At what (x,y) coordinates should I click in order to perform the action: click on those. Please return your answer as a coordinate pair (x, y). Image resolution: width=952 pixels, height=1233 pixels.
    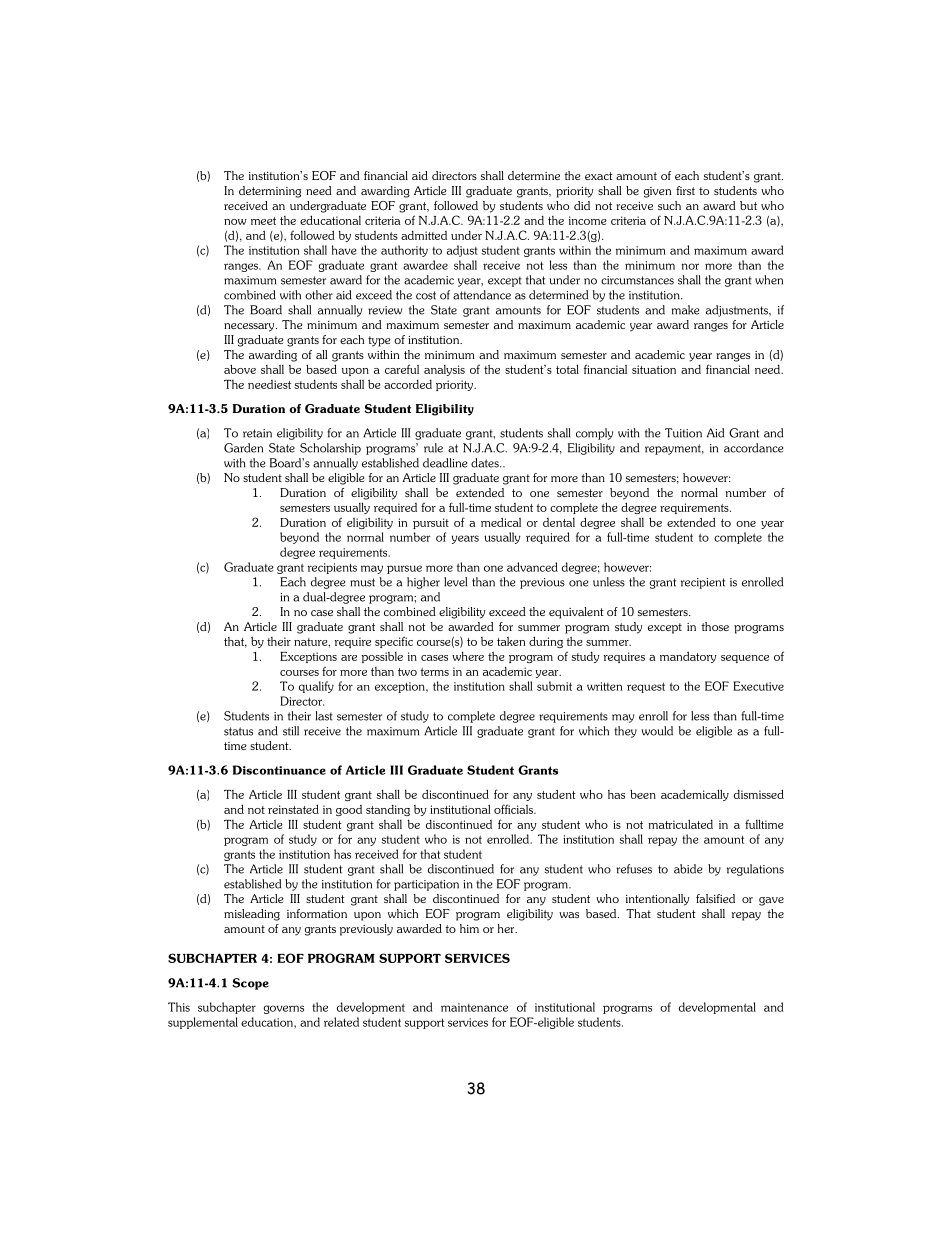
    Looking at the image, I should click on (715, 626).
